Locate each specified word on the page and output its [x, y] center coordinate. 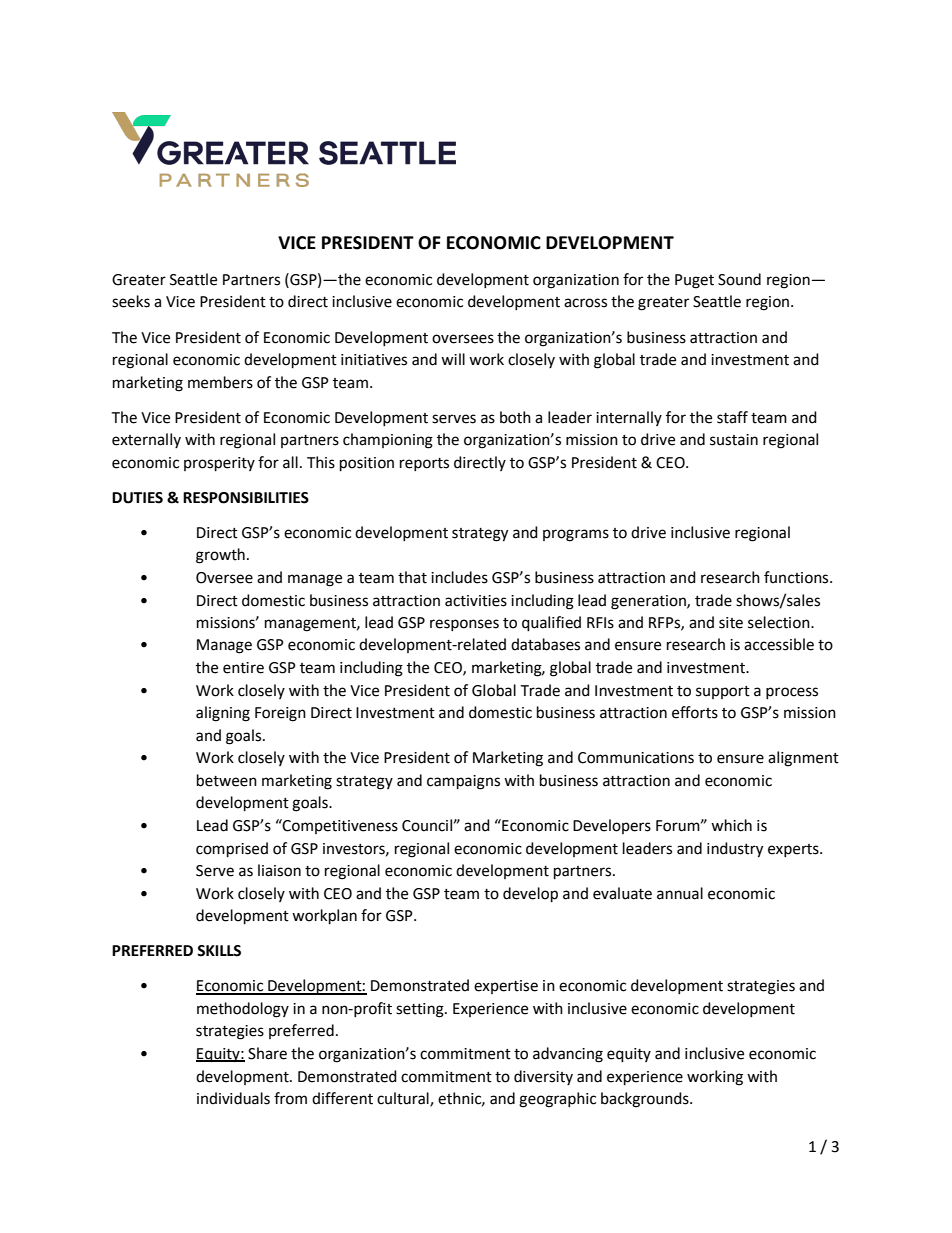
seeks [131, 301]
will [453, 359]
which [731, 825]
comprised [232, 850]
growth [220, 556]
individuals [233, 1098]
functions [797, 577]
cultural [404, 1099]
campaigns [463, 782]
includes [459, 577]
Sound [739, 279]
